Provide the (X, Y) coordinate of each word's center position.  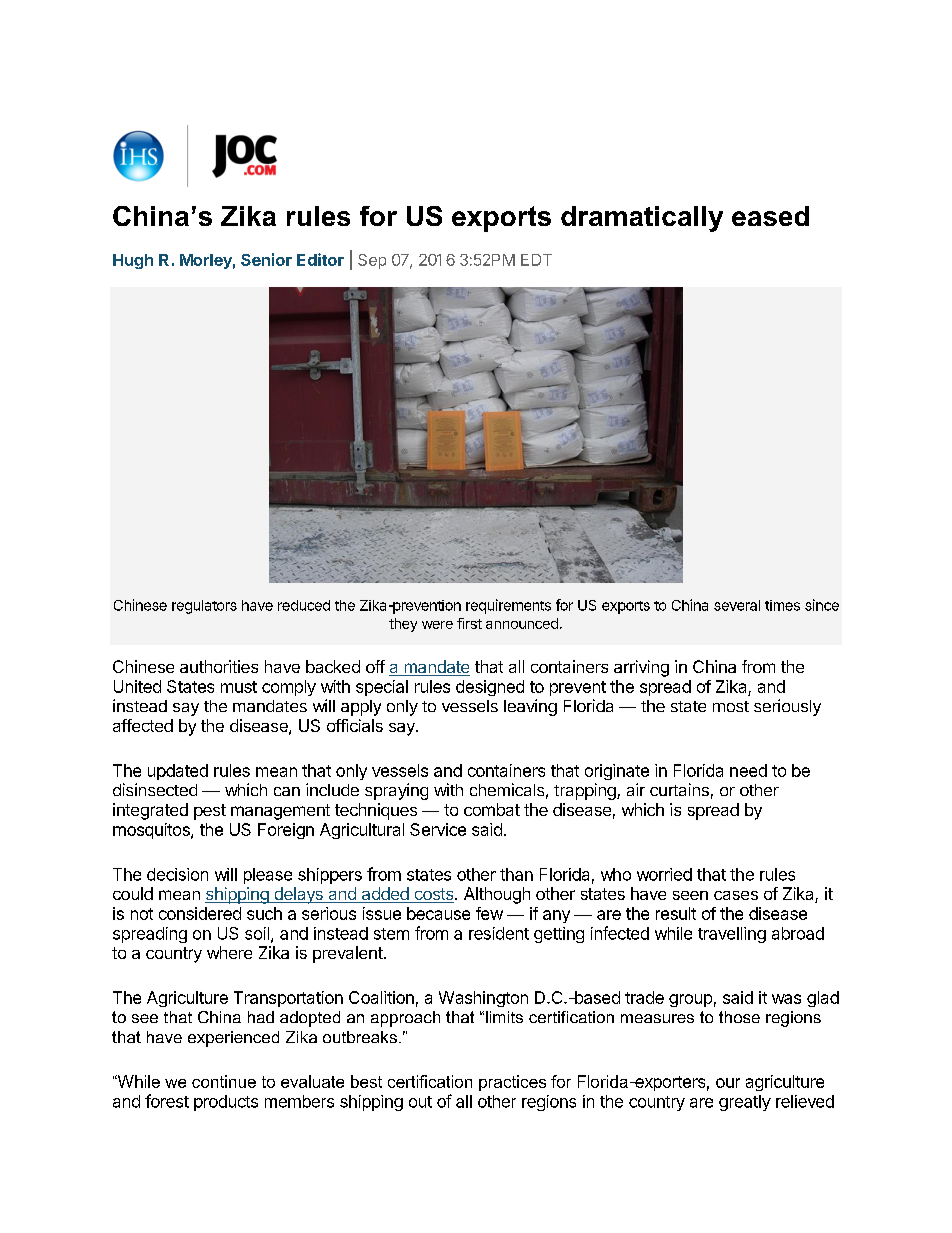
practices (512, 1083)
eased (770, 216)
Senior (266, 259)
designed (490, 688)
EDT (536, 260)
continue (224, 1081)
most (731, 706)
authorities (219, 666)
